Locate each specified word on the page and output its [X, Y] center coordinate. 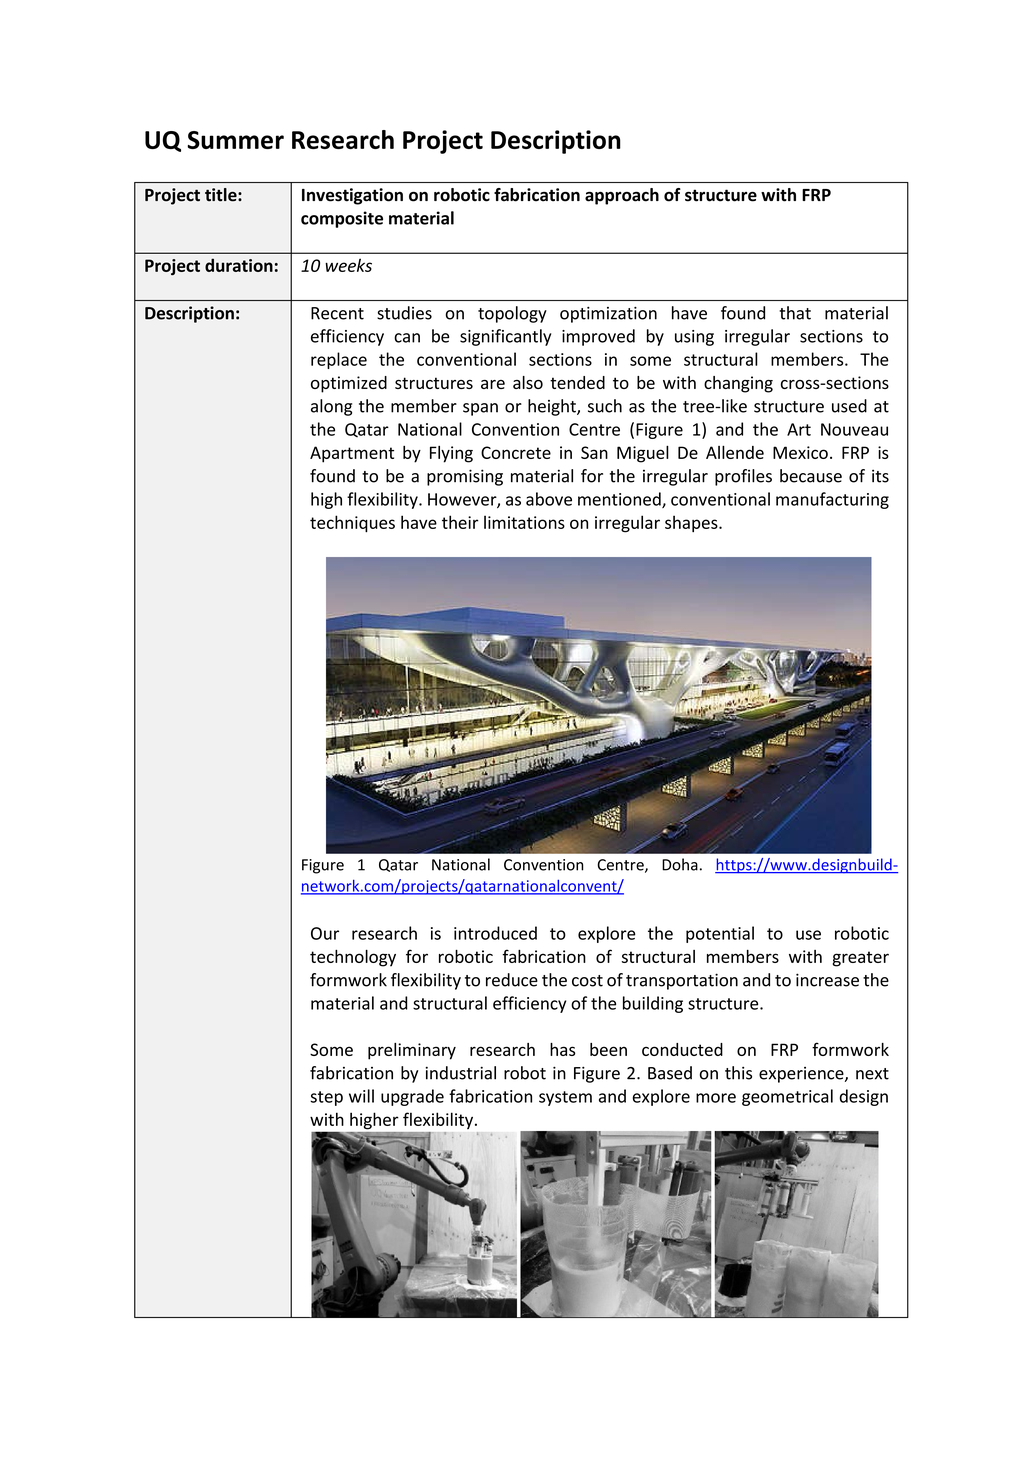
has [562, 1049]
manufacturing [832, 500]
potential [720, 934]
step [326, 1098]
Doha [680, 864]
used [849, 406]
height [553, 407]
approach [622, 196]
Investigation [352, 196]
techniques [352, 523]
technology [353, 958]
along [331, 407]
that [795, 313]
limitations [524, 522]
